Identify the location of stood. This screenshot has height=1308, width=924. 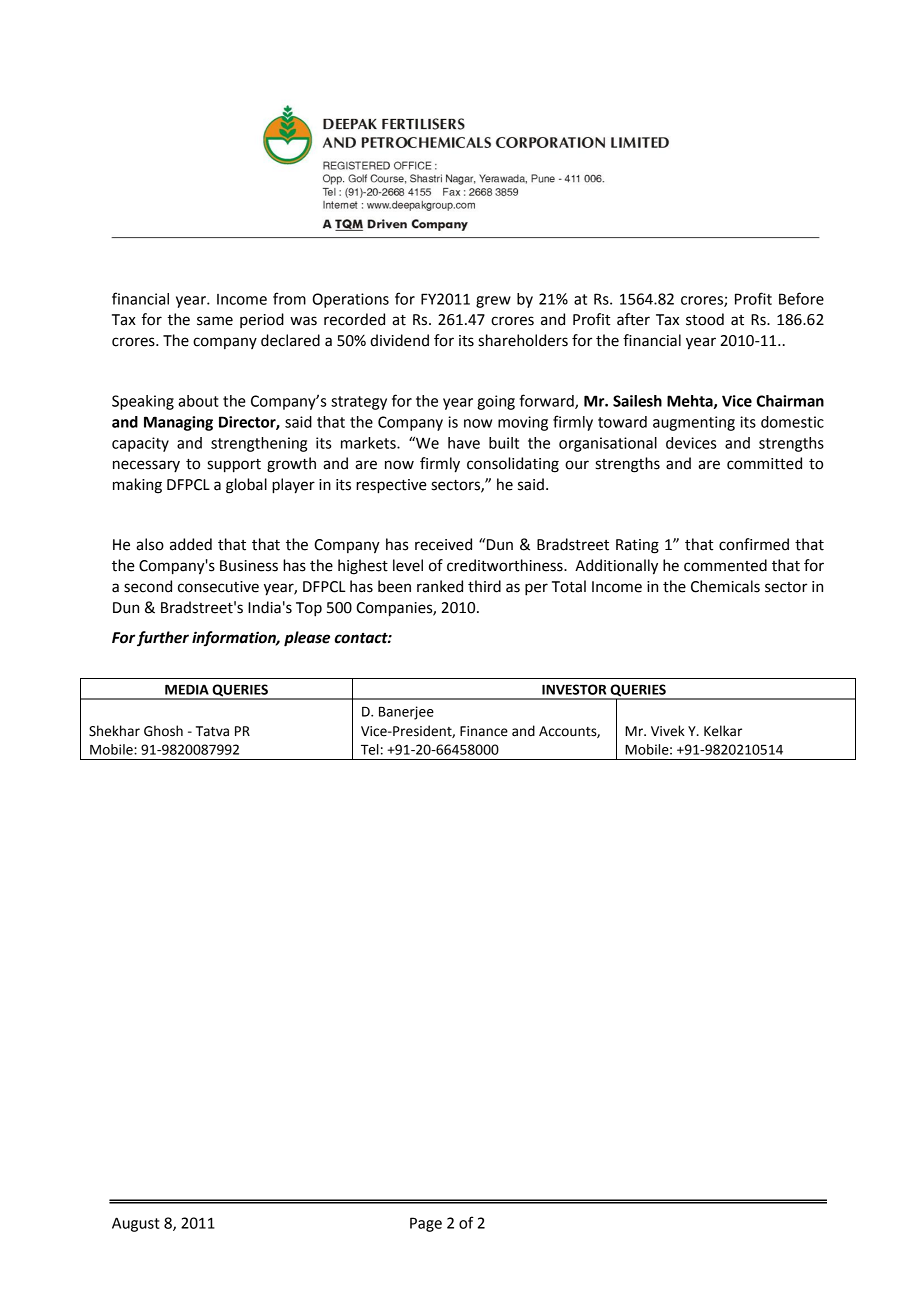
(705, 319).
